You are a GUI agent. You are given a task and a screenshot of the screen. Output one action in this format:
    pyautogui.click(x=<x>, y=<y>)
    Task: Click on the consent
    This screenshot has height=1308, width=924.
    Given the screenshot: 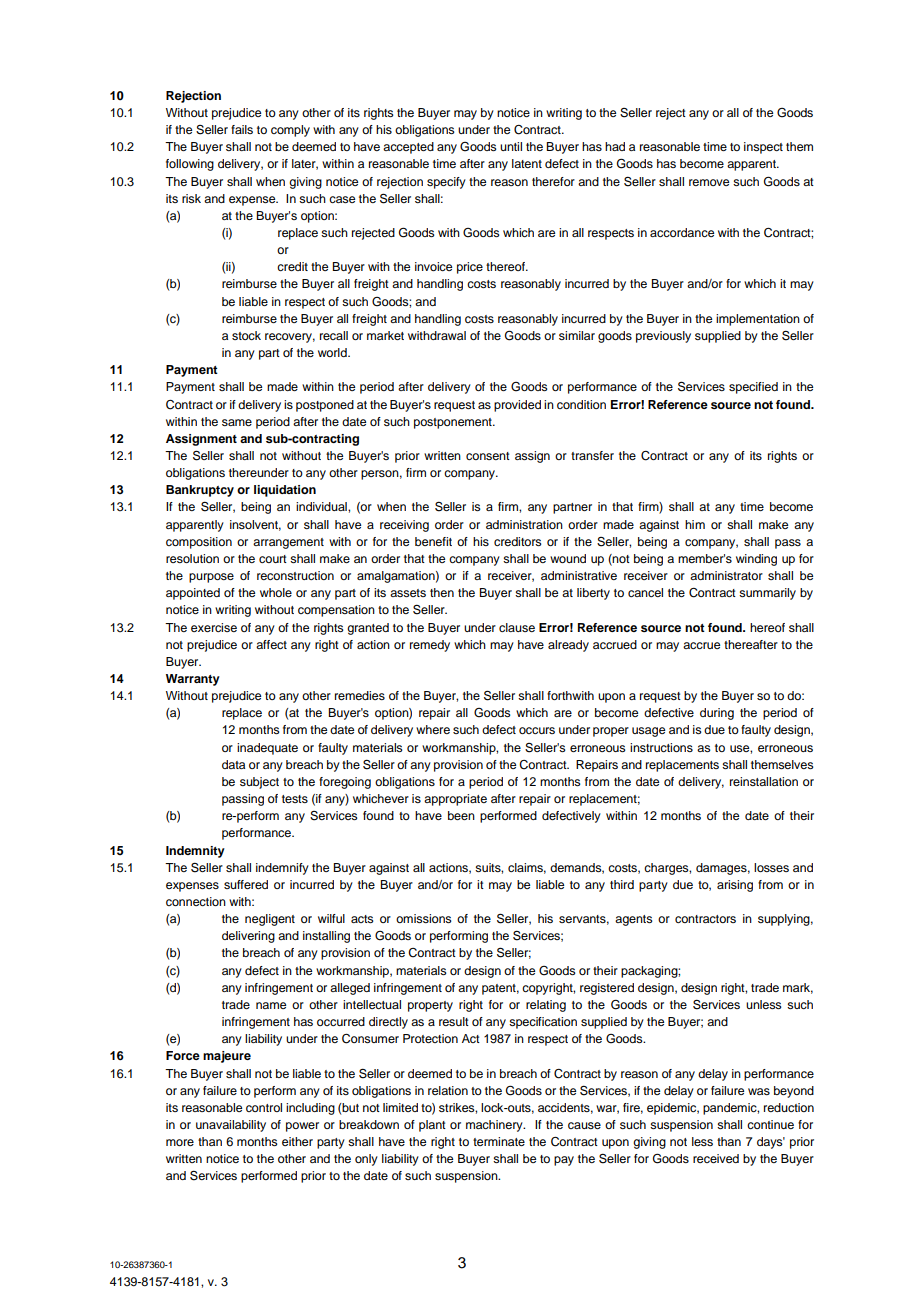 What is the action you would take?
    pyautogui.click(x=488, y=456)
